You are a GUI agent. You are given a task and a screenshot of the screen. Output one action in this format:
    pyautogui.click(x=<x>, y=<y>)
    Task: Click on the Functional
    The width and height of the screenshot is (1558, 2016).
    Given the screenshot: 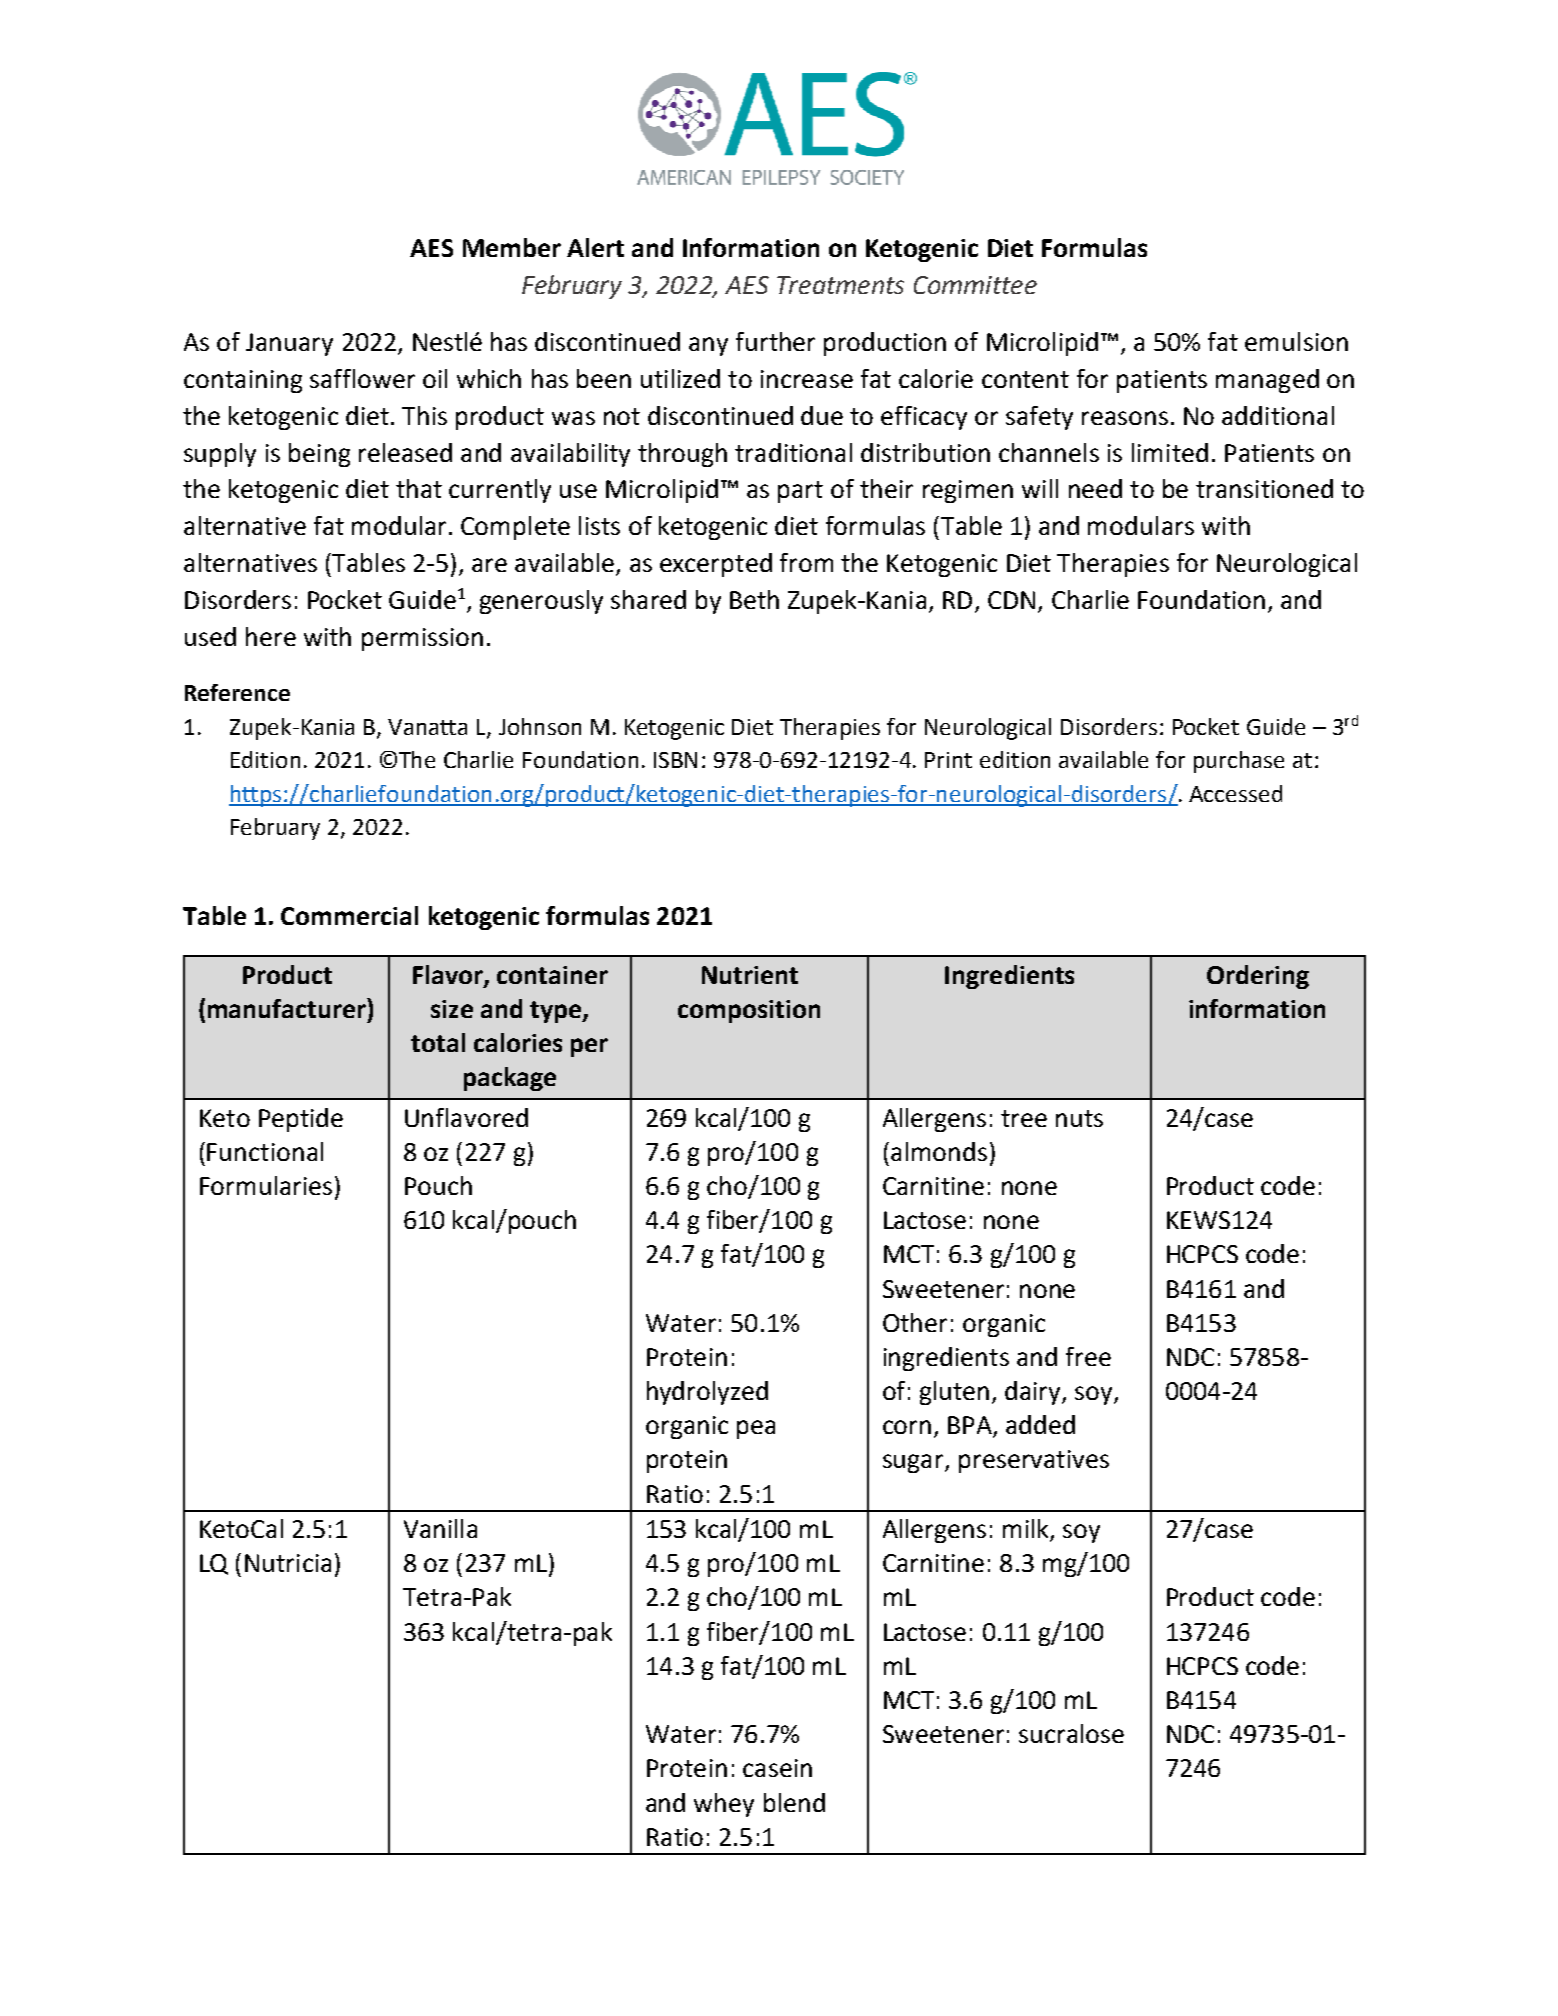 What is the action you would take?
    pyautogui.click(x=265, y=1151)
